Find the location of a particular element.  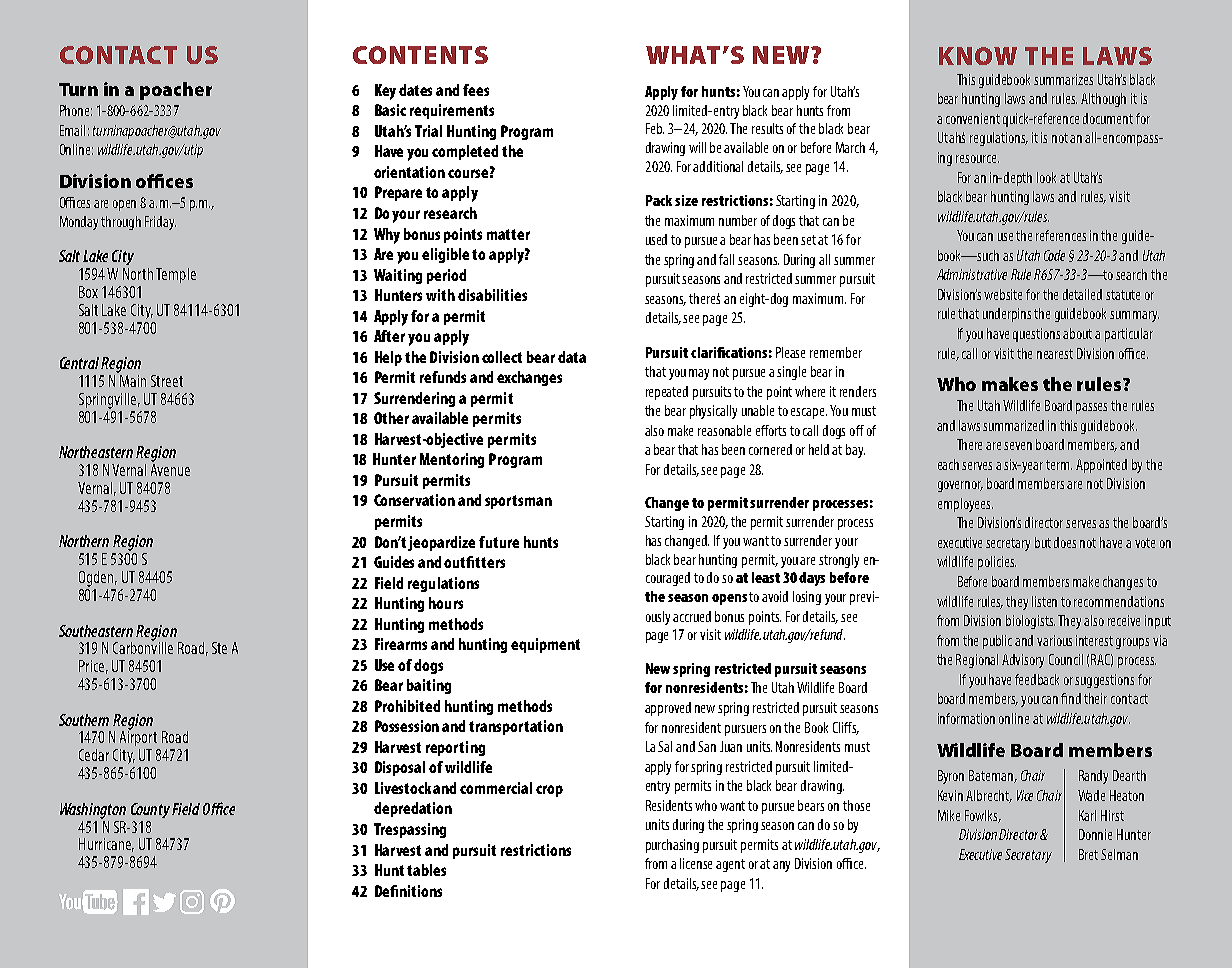

accrued is located at coordinates (692, 616).
